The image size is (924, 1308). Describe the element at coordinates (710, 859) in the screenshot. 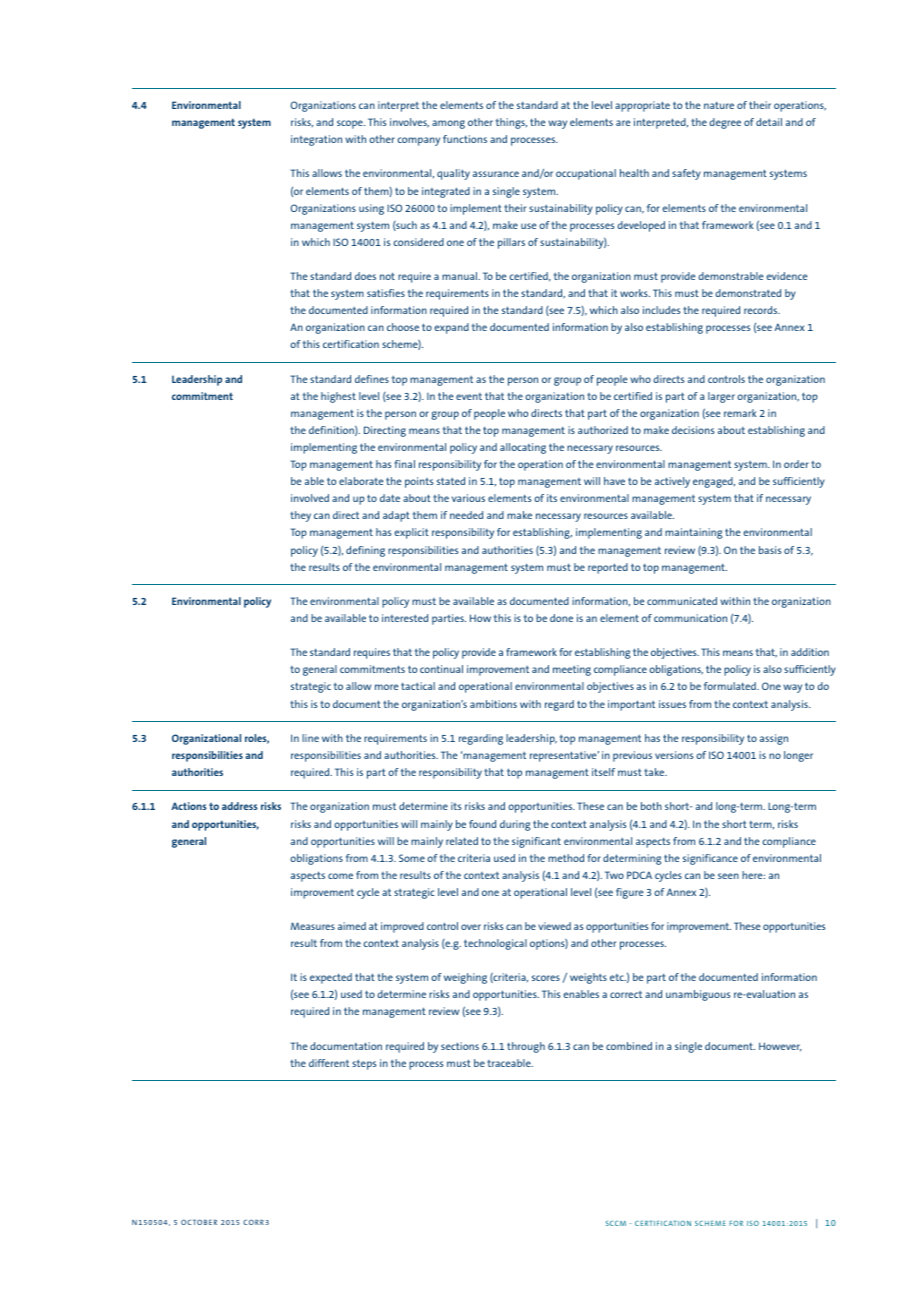

I see `significance` at that location.
